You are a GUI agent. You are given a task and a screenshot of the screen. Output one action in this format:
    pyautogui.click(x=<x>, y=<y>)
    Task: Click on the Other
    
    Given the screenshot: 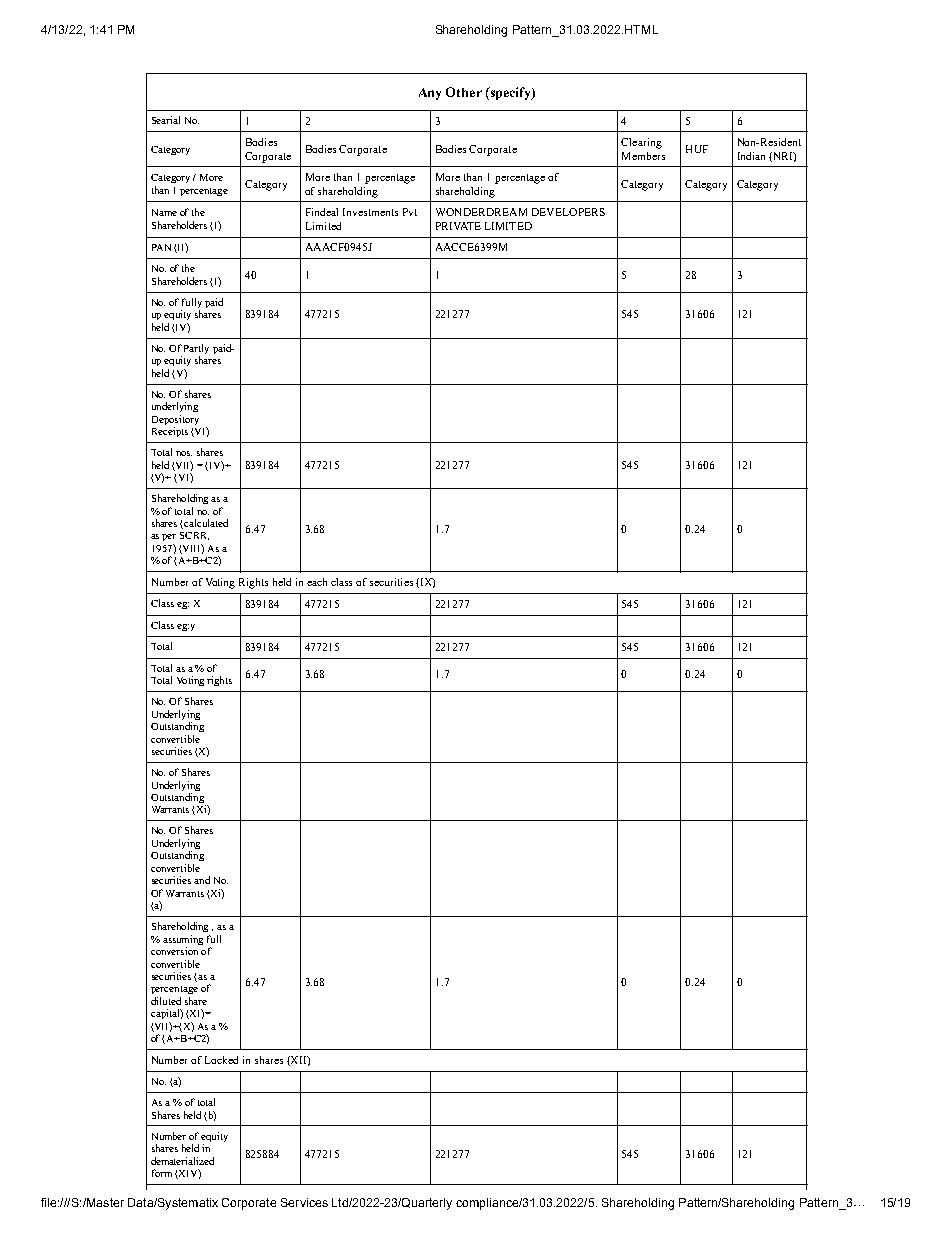 What is the action you would take?
    pyautogui.click(x=464, y=92)
